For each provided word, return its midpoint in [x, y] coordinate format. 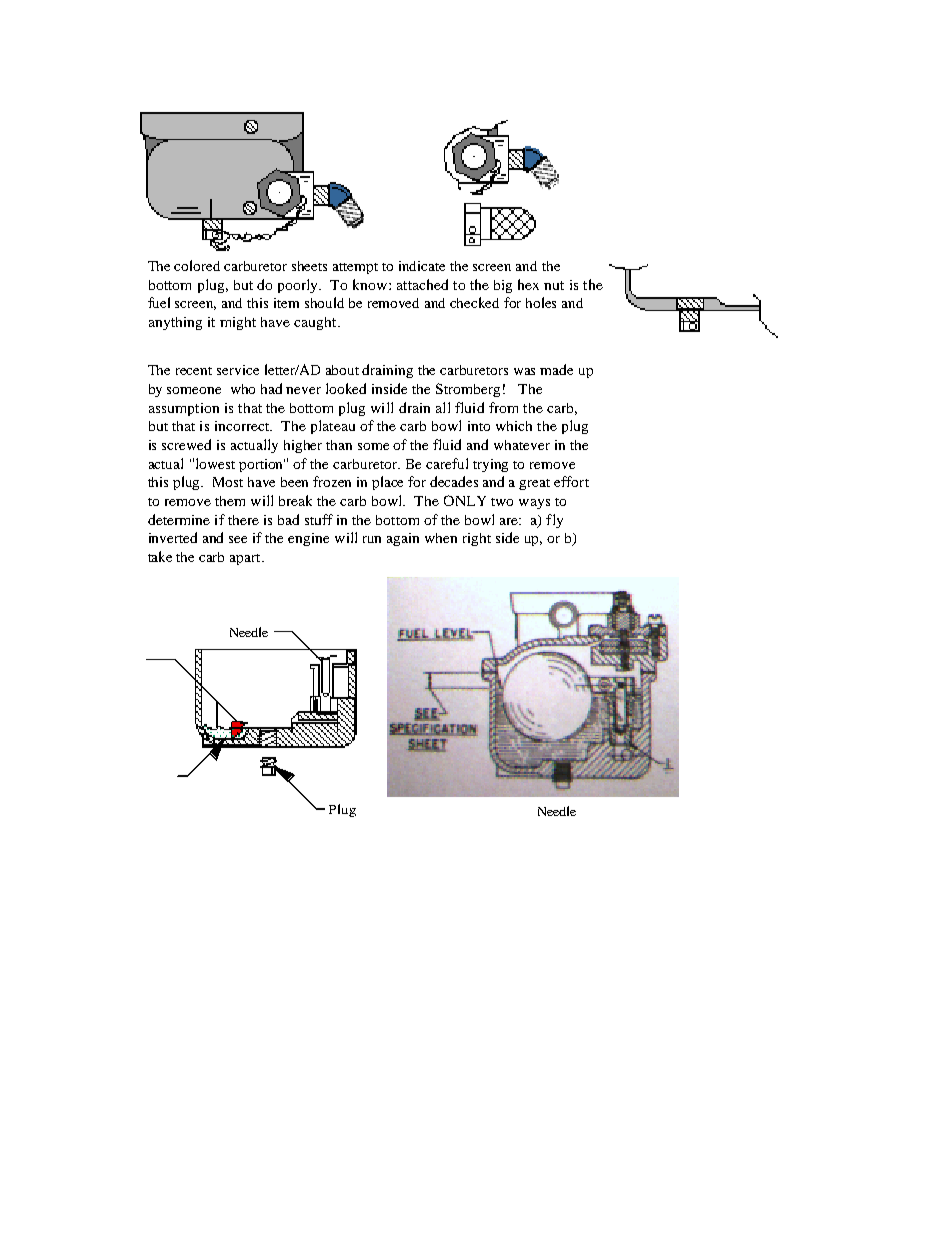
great [534, 484]
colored [197, 265]
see [238, 539]
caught [316, 323]
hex [528, 284]
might [238, 323]
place [387, 483]
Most [228, 482]
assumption [184, 409]
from [503, 407]
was [524, 371]
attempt [355, 268]
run [372, 539]
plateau [333, 427]
